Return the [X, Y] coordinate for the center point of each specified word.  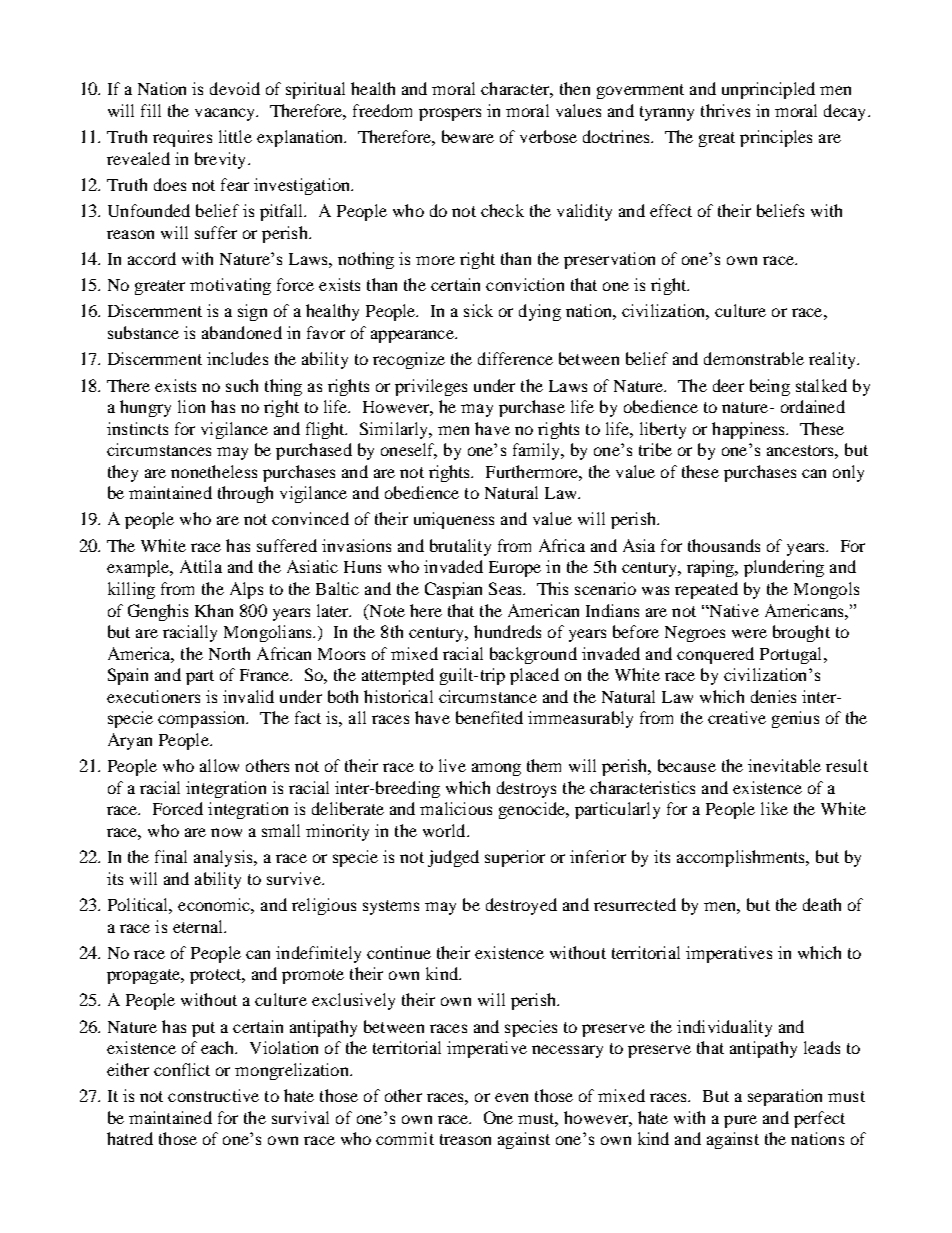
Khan [214, 610]
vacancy [226, 114]
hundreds [507, 631]
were [749, 633]
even [511, 1097]
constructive [213, 1095]
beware [468, 136]
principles [776, 138]
